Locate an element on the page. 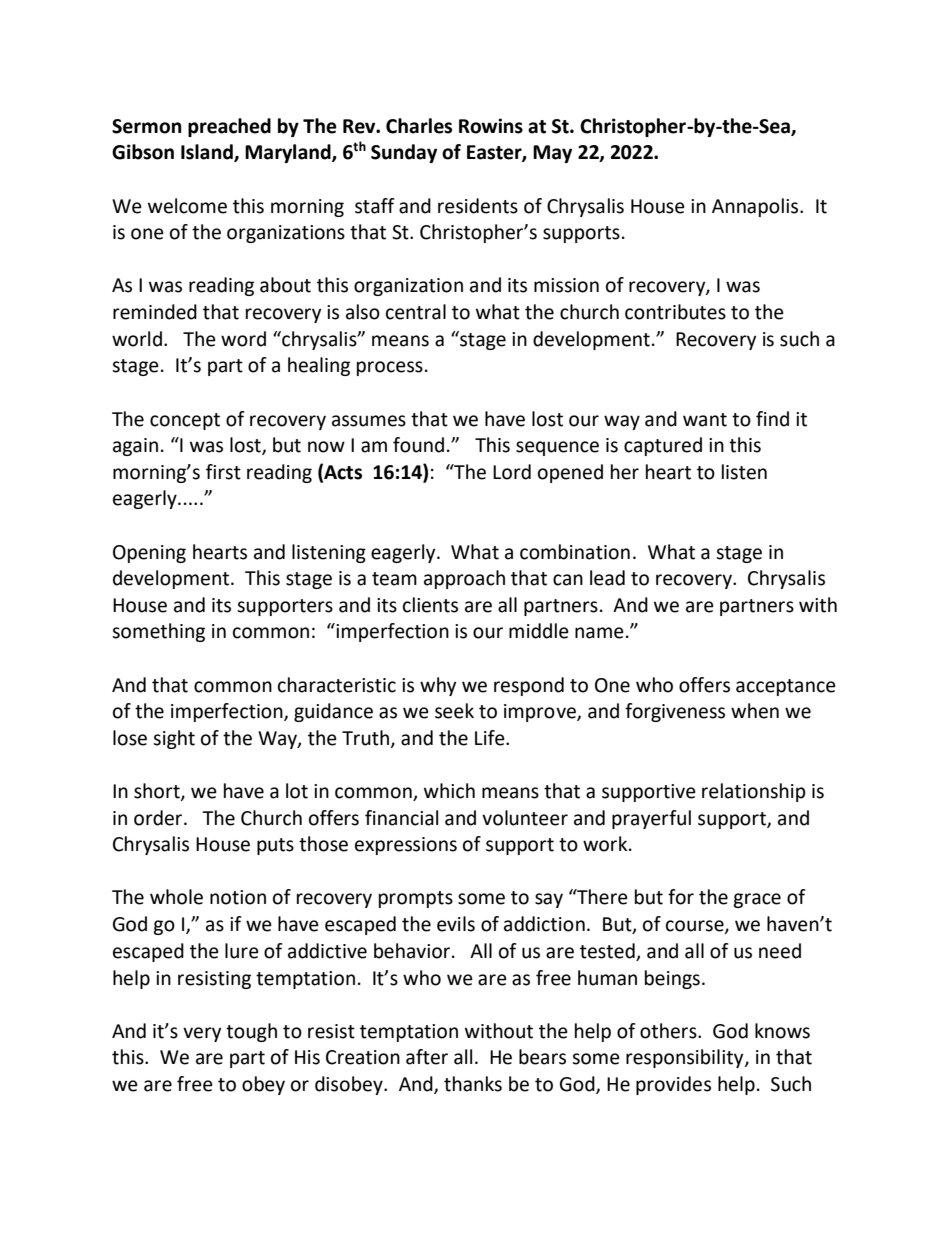  Sunday is located at coordinates (404, 153).
